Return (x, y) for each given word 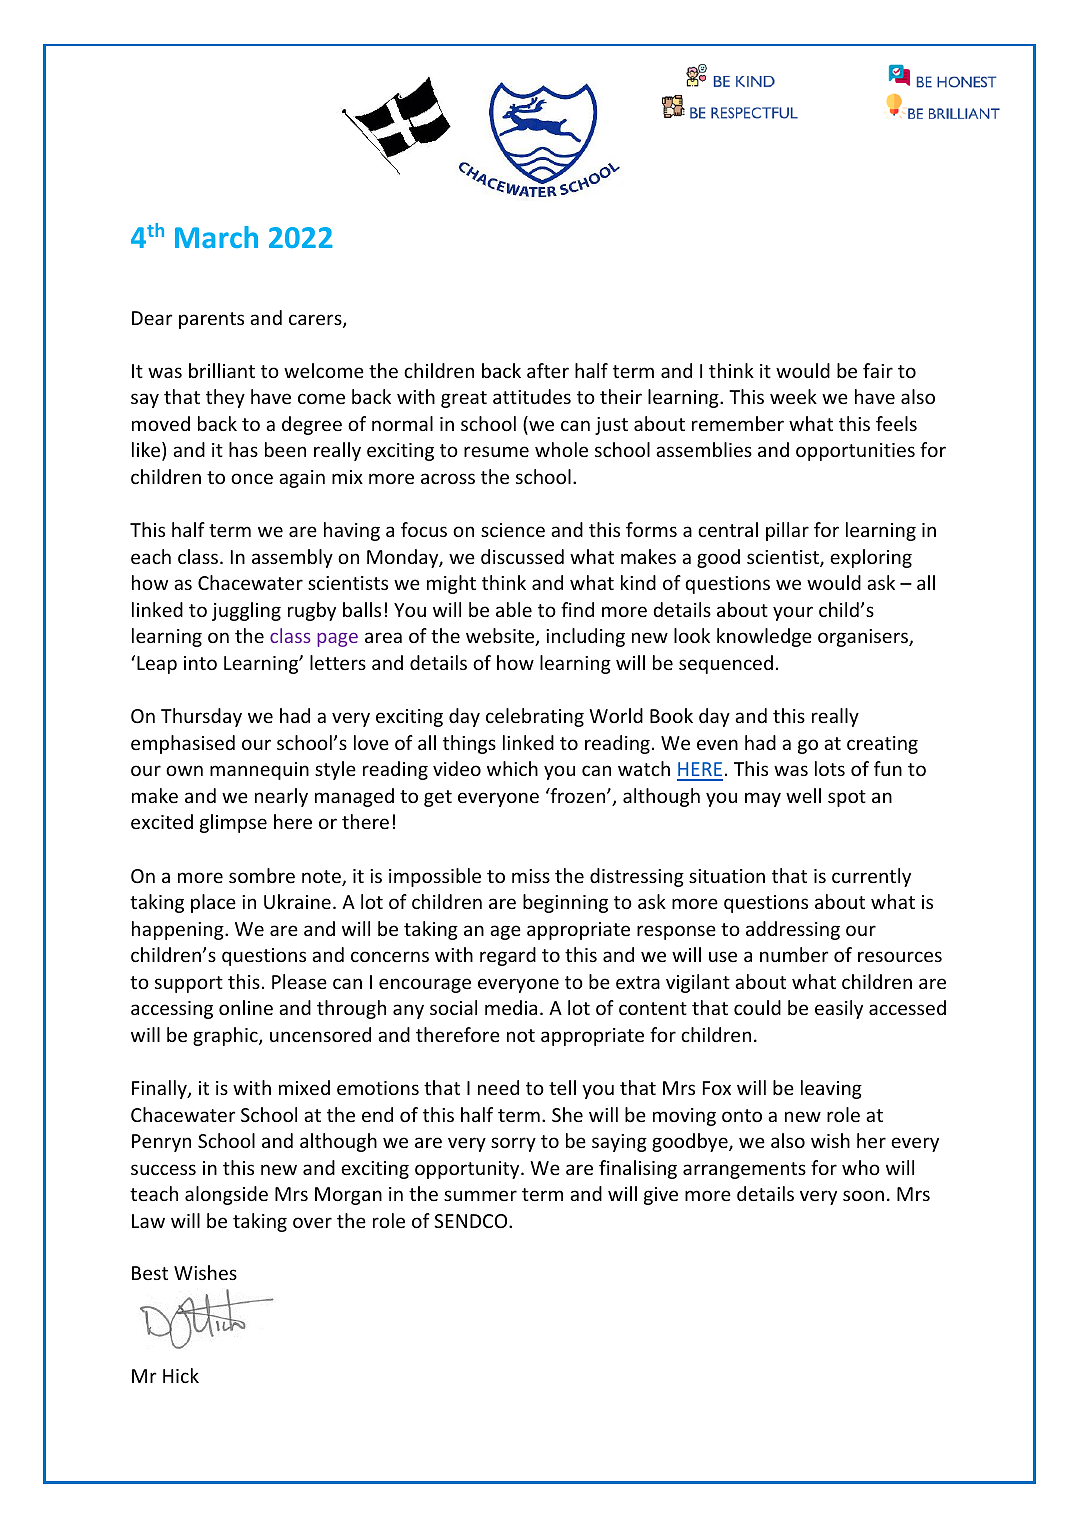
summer (480, 1195)
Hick (181, 1375)
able (514, 609)
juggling (246, 611)
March (216, 237)
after (548, 370)
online (246, 1007)
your (793, 613)
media (511, 1007)
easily (839, 1009)
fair (878, 370)
